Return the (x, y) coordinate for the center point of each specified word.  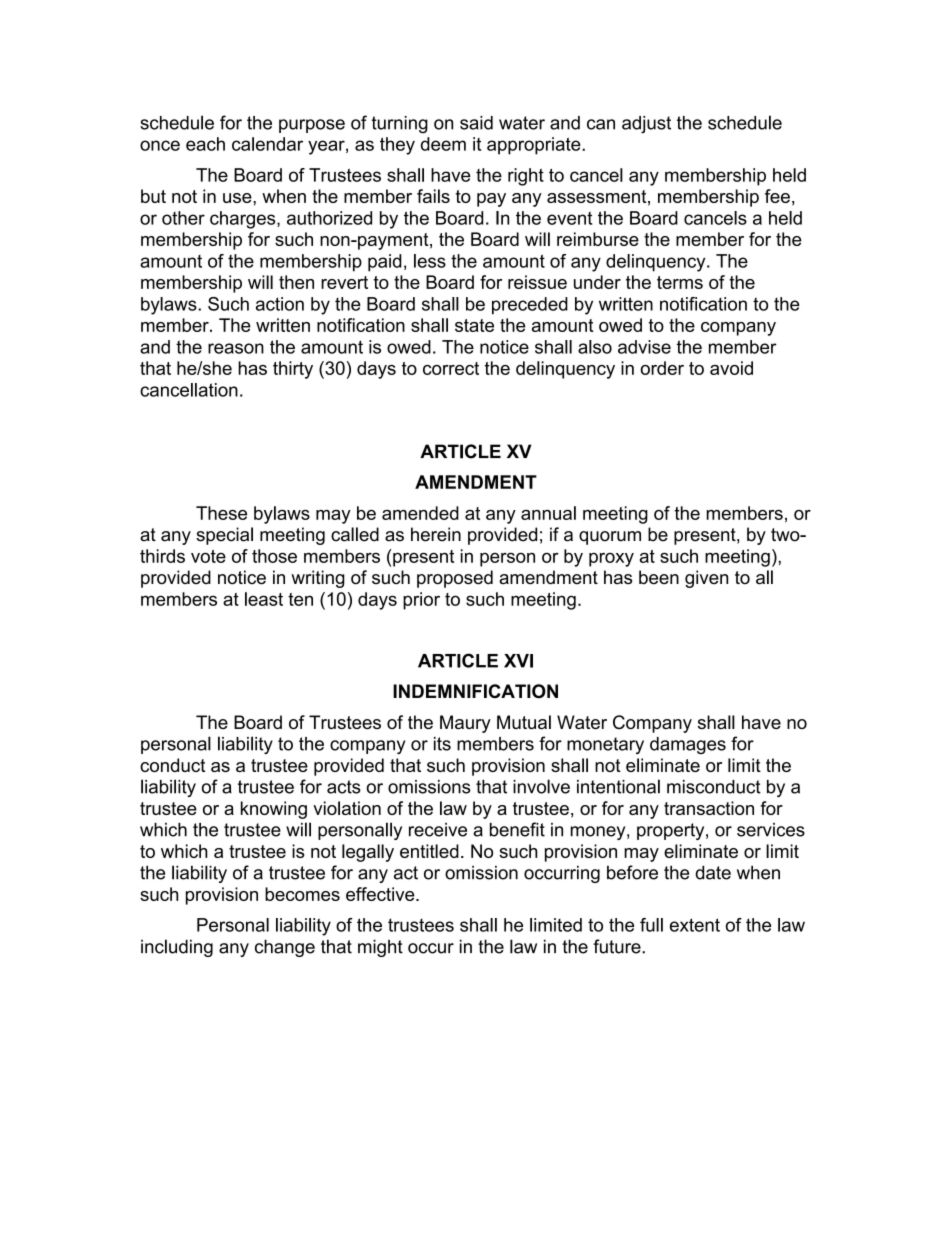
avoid (731, 368)
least (264, 599)
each (205, 144)
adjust (646, 125)
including (177, 948)
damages (688, 745)
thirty (293, 370)
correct (451, 368)
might (380, 948)
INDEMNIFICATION (475, 691)
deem (443, 144)
